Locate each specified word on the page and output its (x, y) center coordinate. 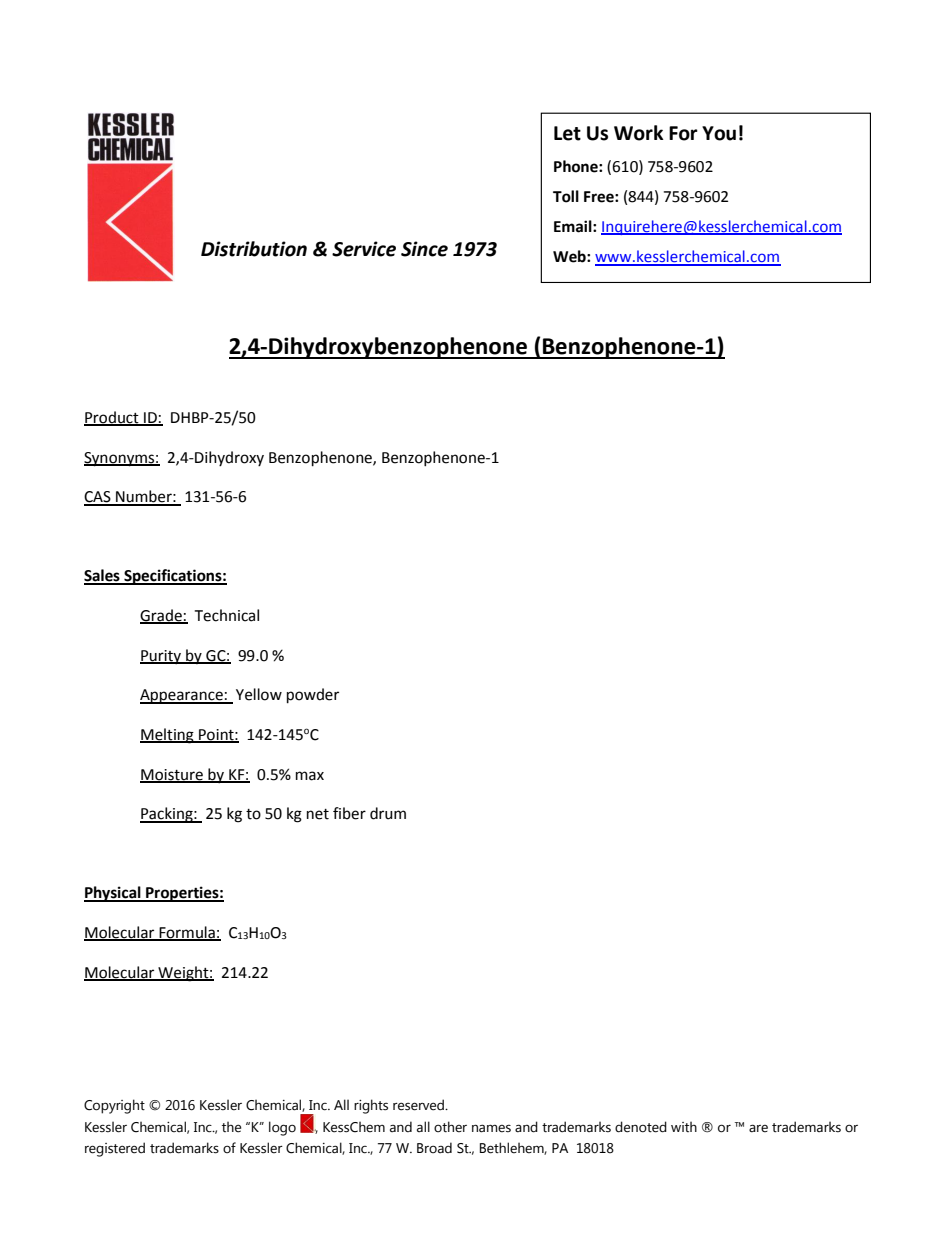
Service (364, 249)
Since (424, 249)
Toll (566, 196)
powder (313, 696)
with (684, 1126)
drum (388, 813)
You (719, 133)
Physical (113, 894)
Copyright (114, 1106)
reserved (419, 1105)
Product (112, 418)
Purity (162, 657)
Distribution (254, 249)
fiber (349, 813)
